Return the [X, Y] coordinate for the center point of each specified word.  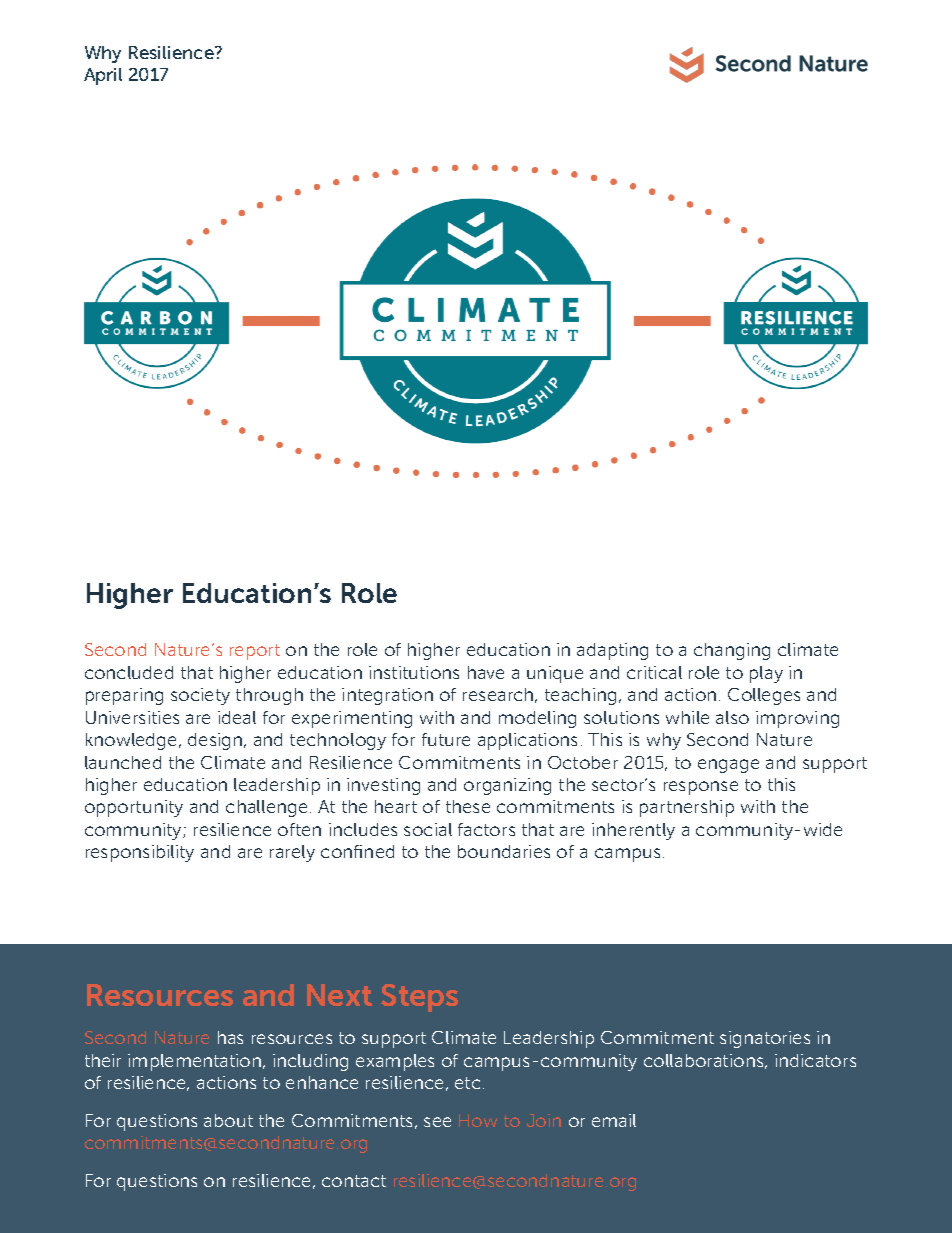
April [103, 76]
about [228, 1120]
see [437, 1122]
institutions [414, 672]
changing [732, 651]
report [255, 652]
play [766, 674]
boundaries [504, 851]
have [486, 672]
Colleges [764, 696]
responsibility [140, 853]
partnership [687, 808]
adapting [612, 651]
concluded [129, 672]
